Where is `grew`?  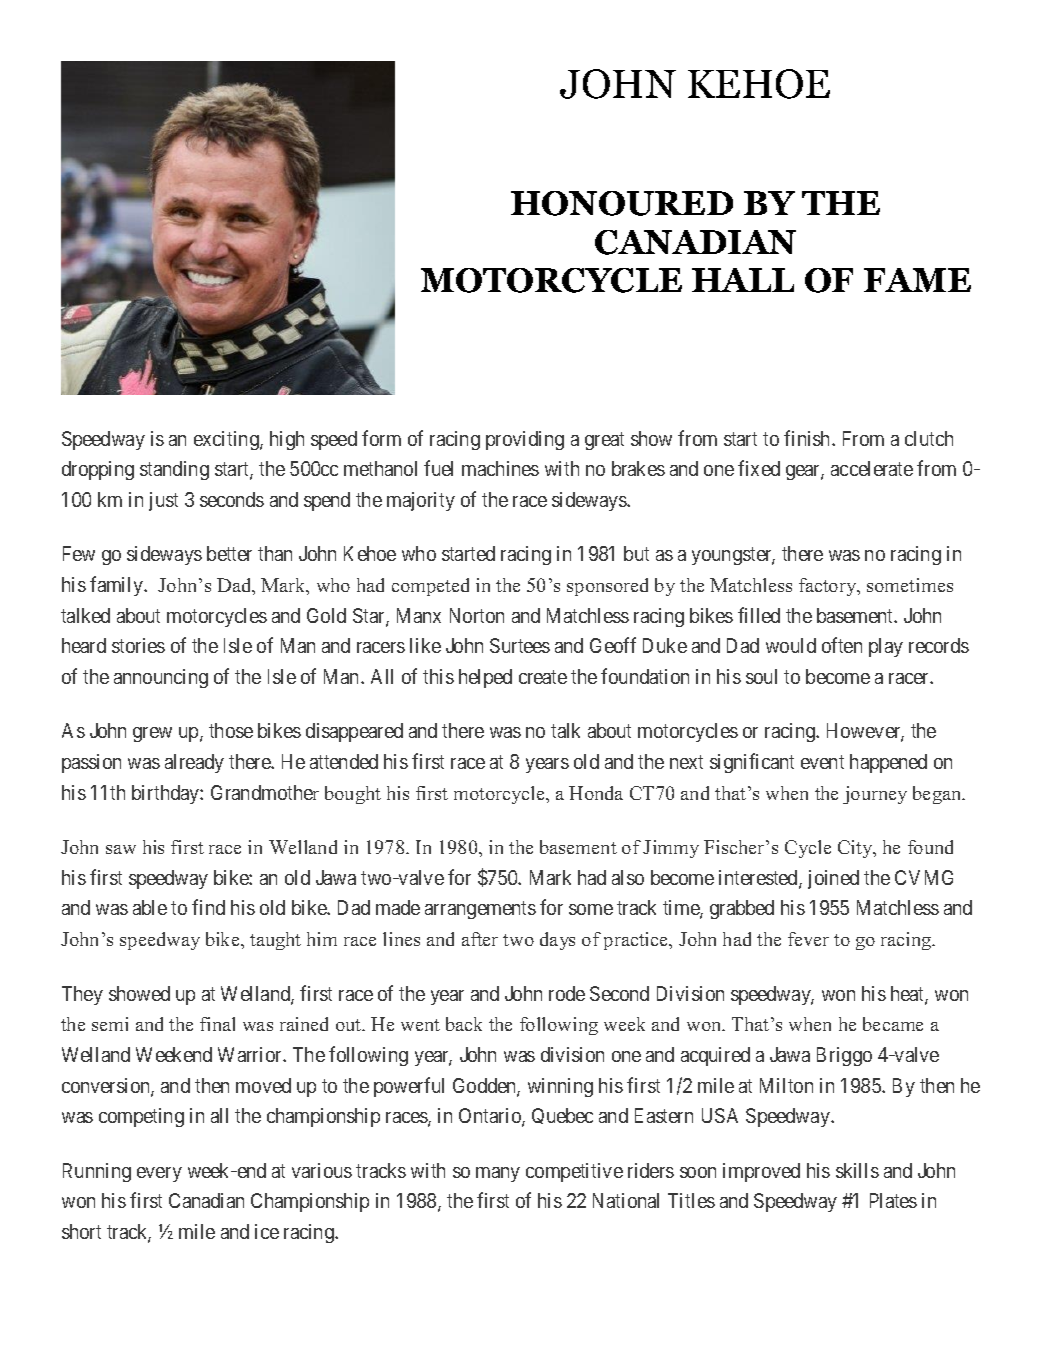 grew is located at coordinates (152, 734).
